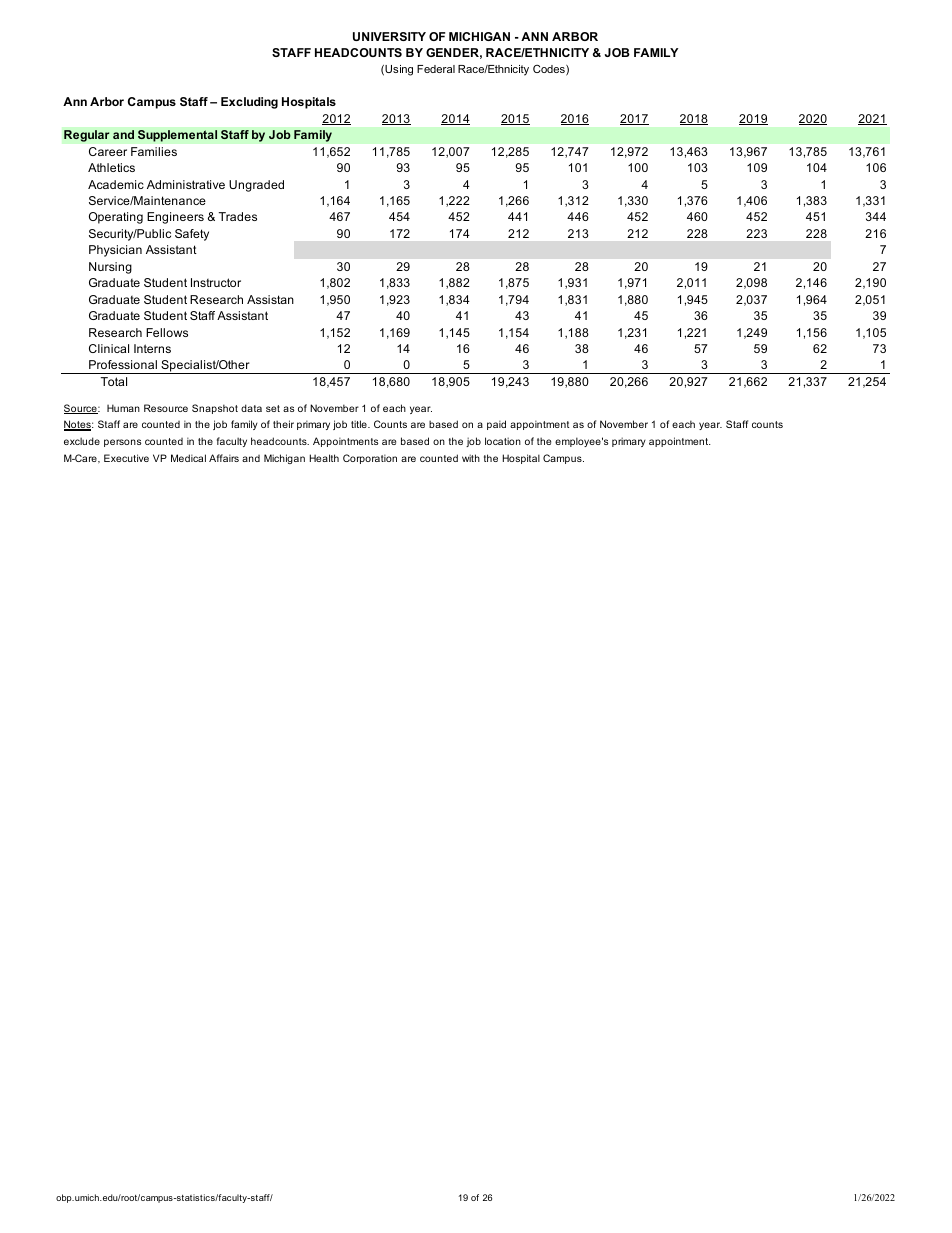 The image size is (952, 1233). Describe the element at coordinates (116, 184) in the screenshot. I see `Academic` at that location.
